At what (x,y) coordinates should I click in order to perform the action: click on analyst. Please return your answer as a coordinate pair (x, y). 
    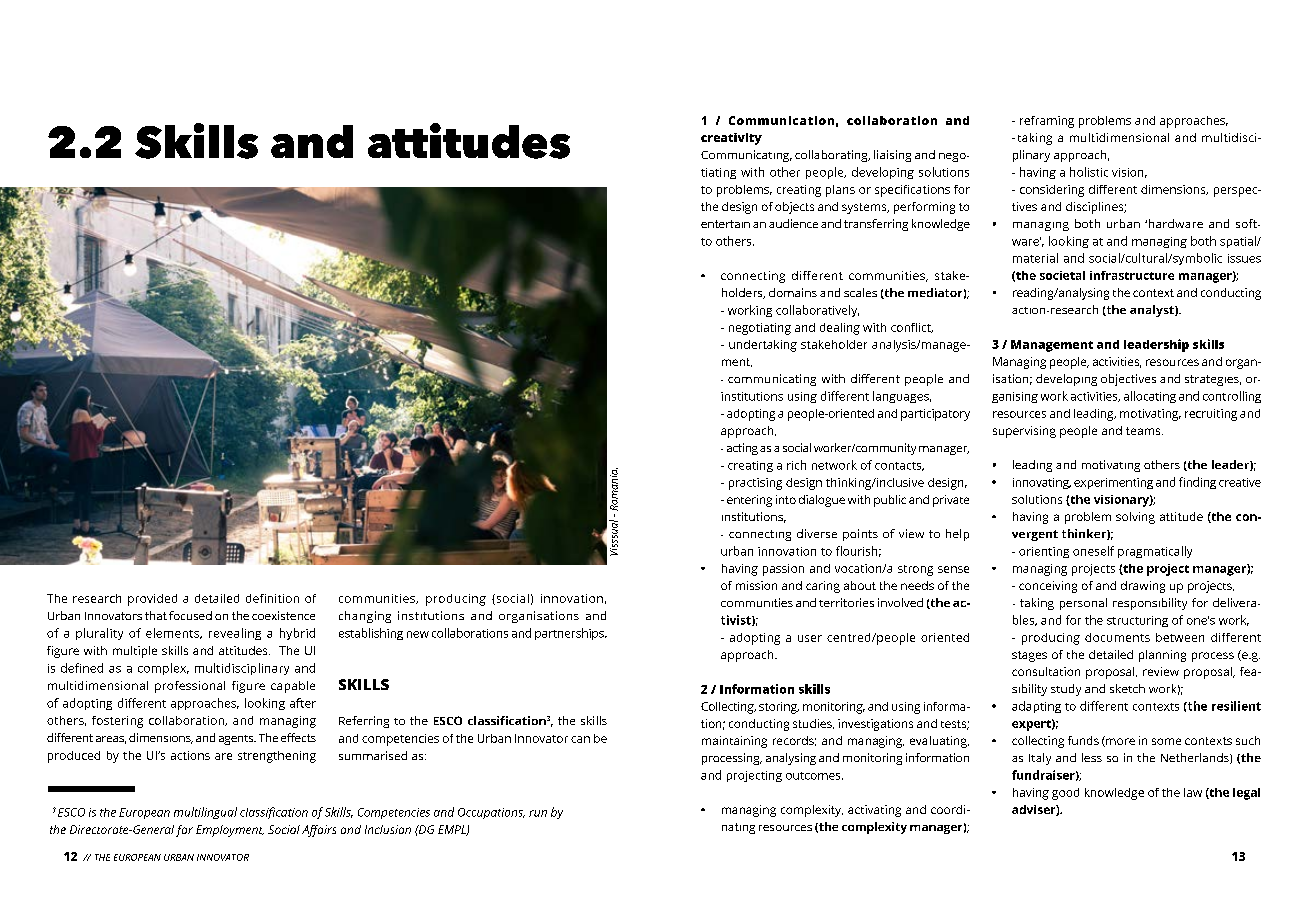
    Looking at the image, I should click on (1153, 311).
